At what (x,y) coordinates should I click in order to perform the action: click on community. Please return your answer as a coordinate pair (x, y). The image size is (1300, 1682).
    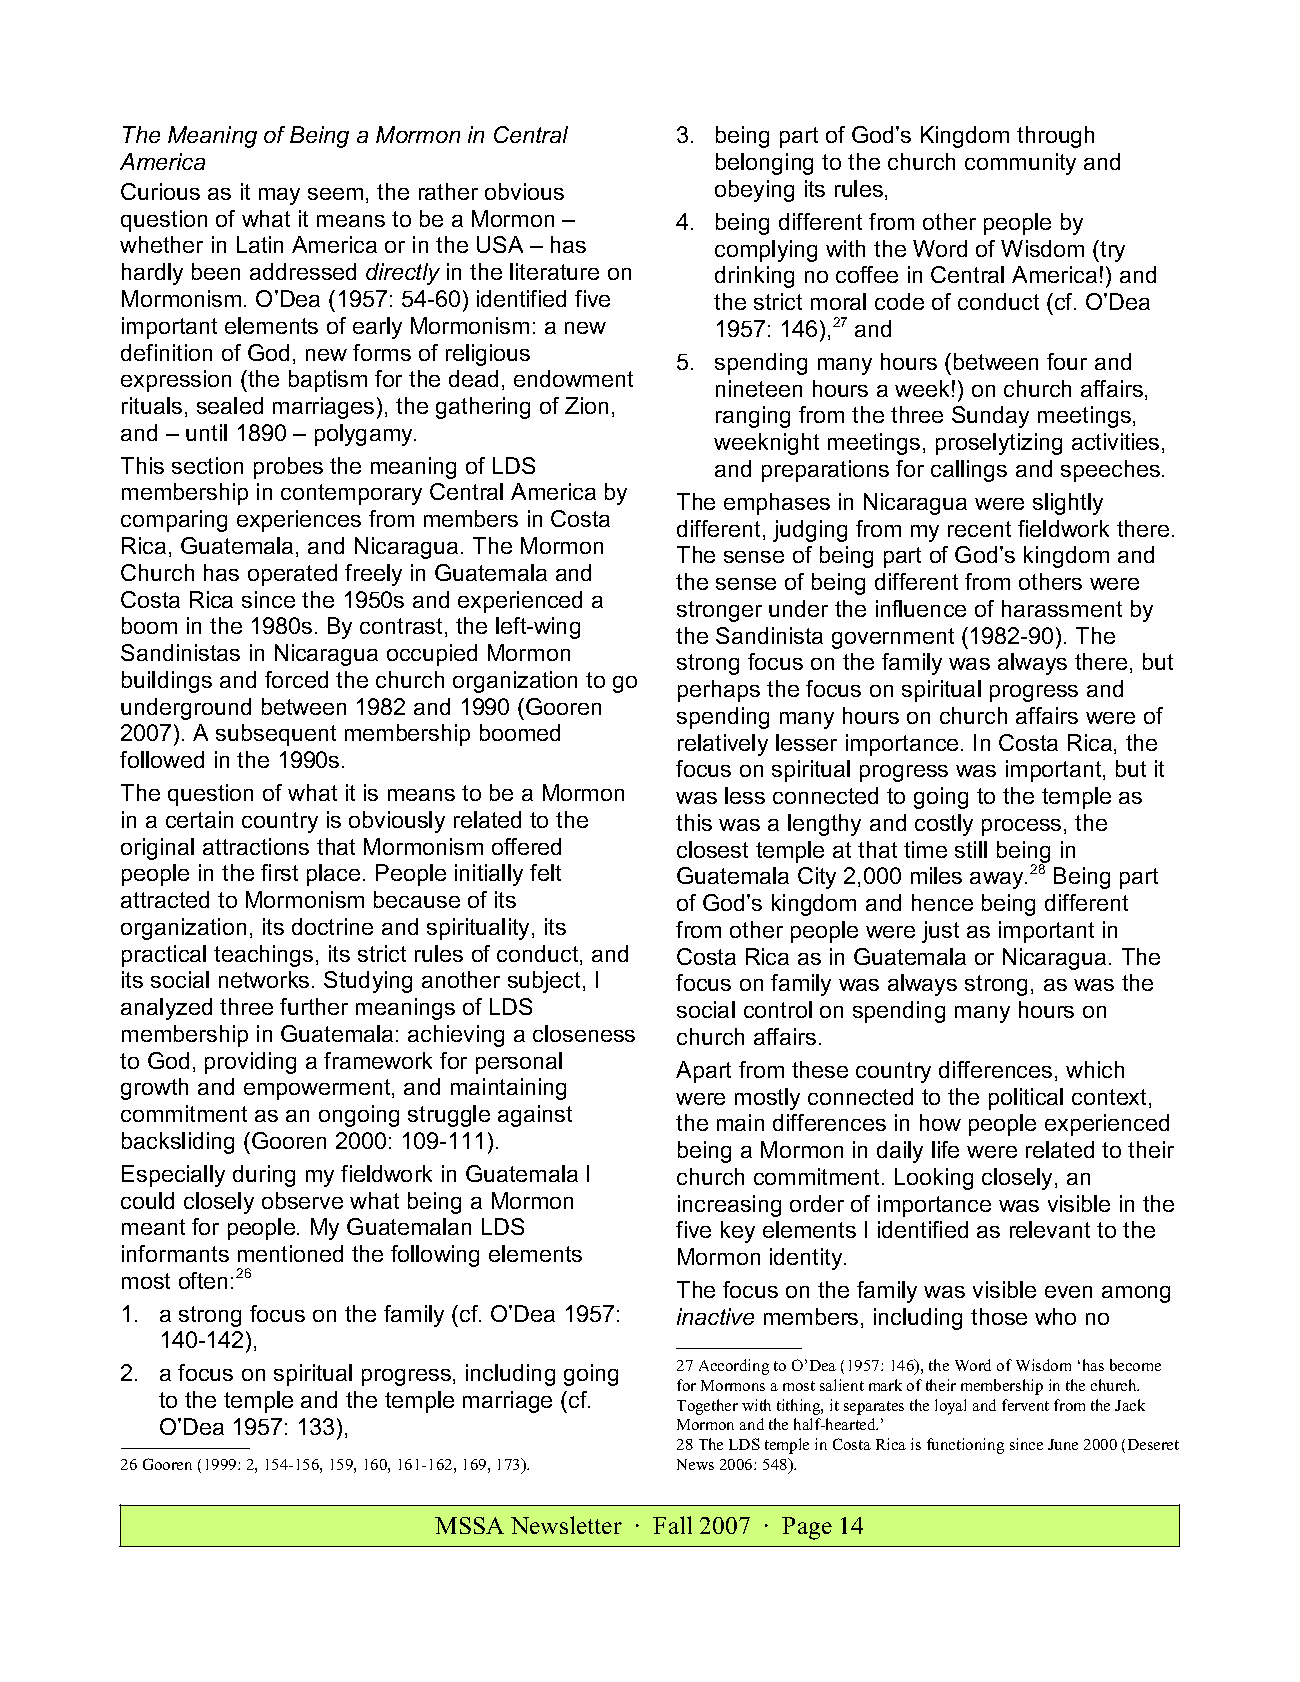
    Looking at the image, I should click on (1020, 164).
